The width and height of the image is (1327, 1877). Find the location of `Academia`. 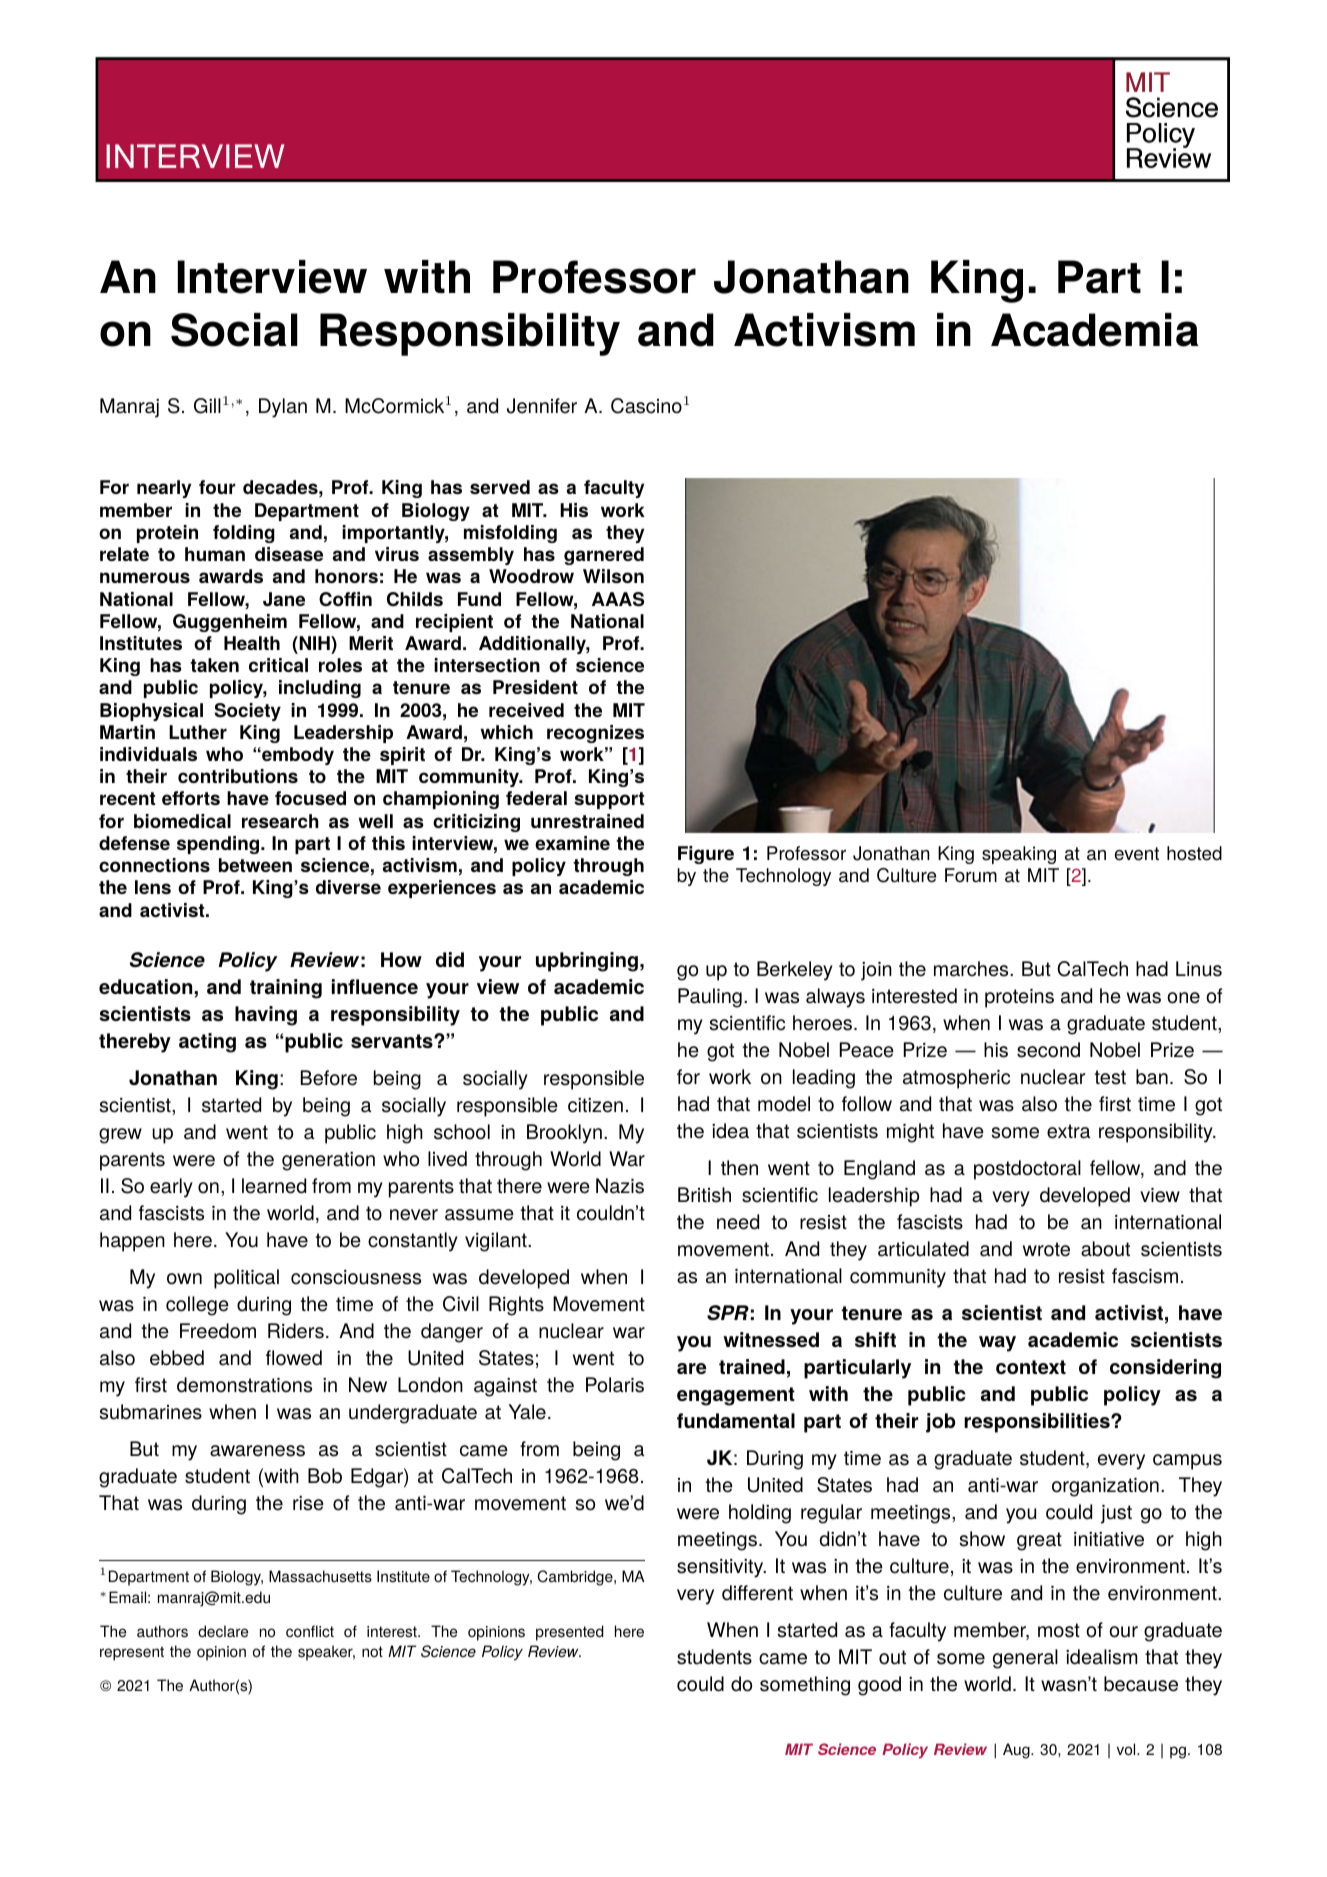

Academia is located at coordinates (1095, 330).
